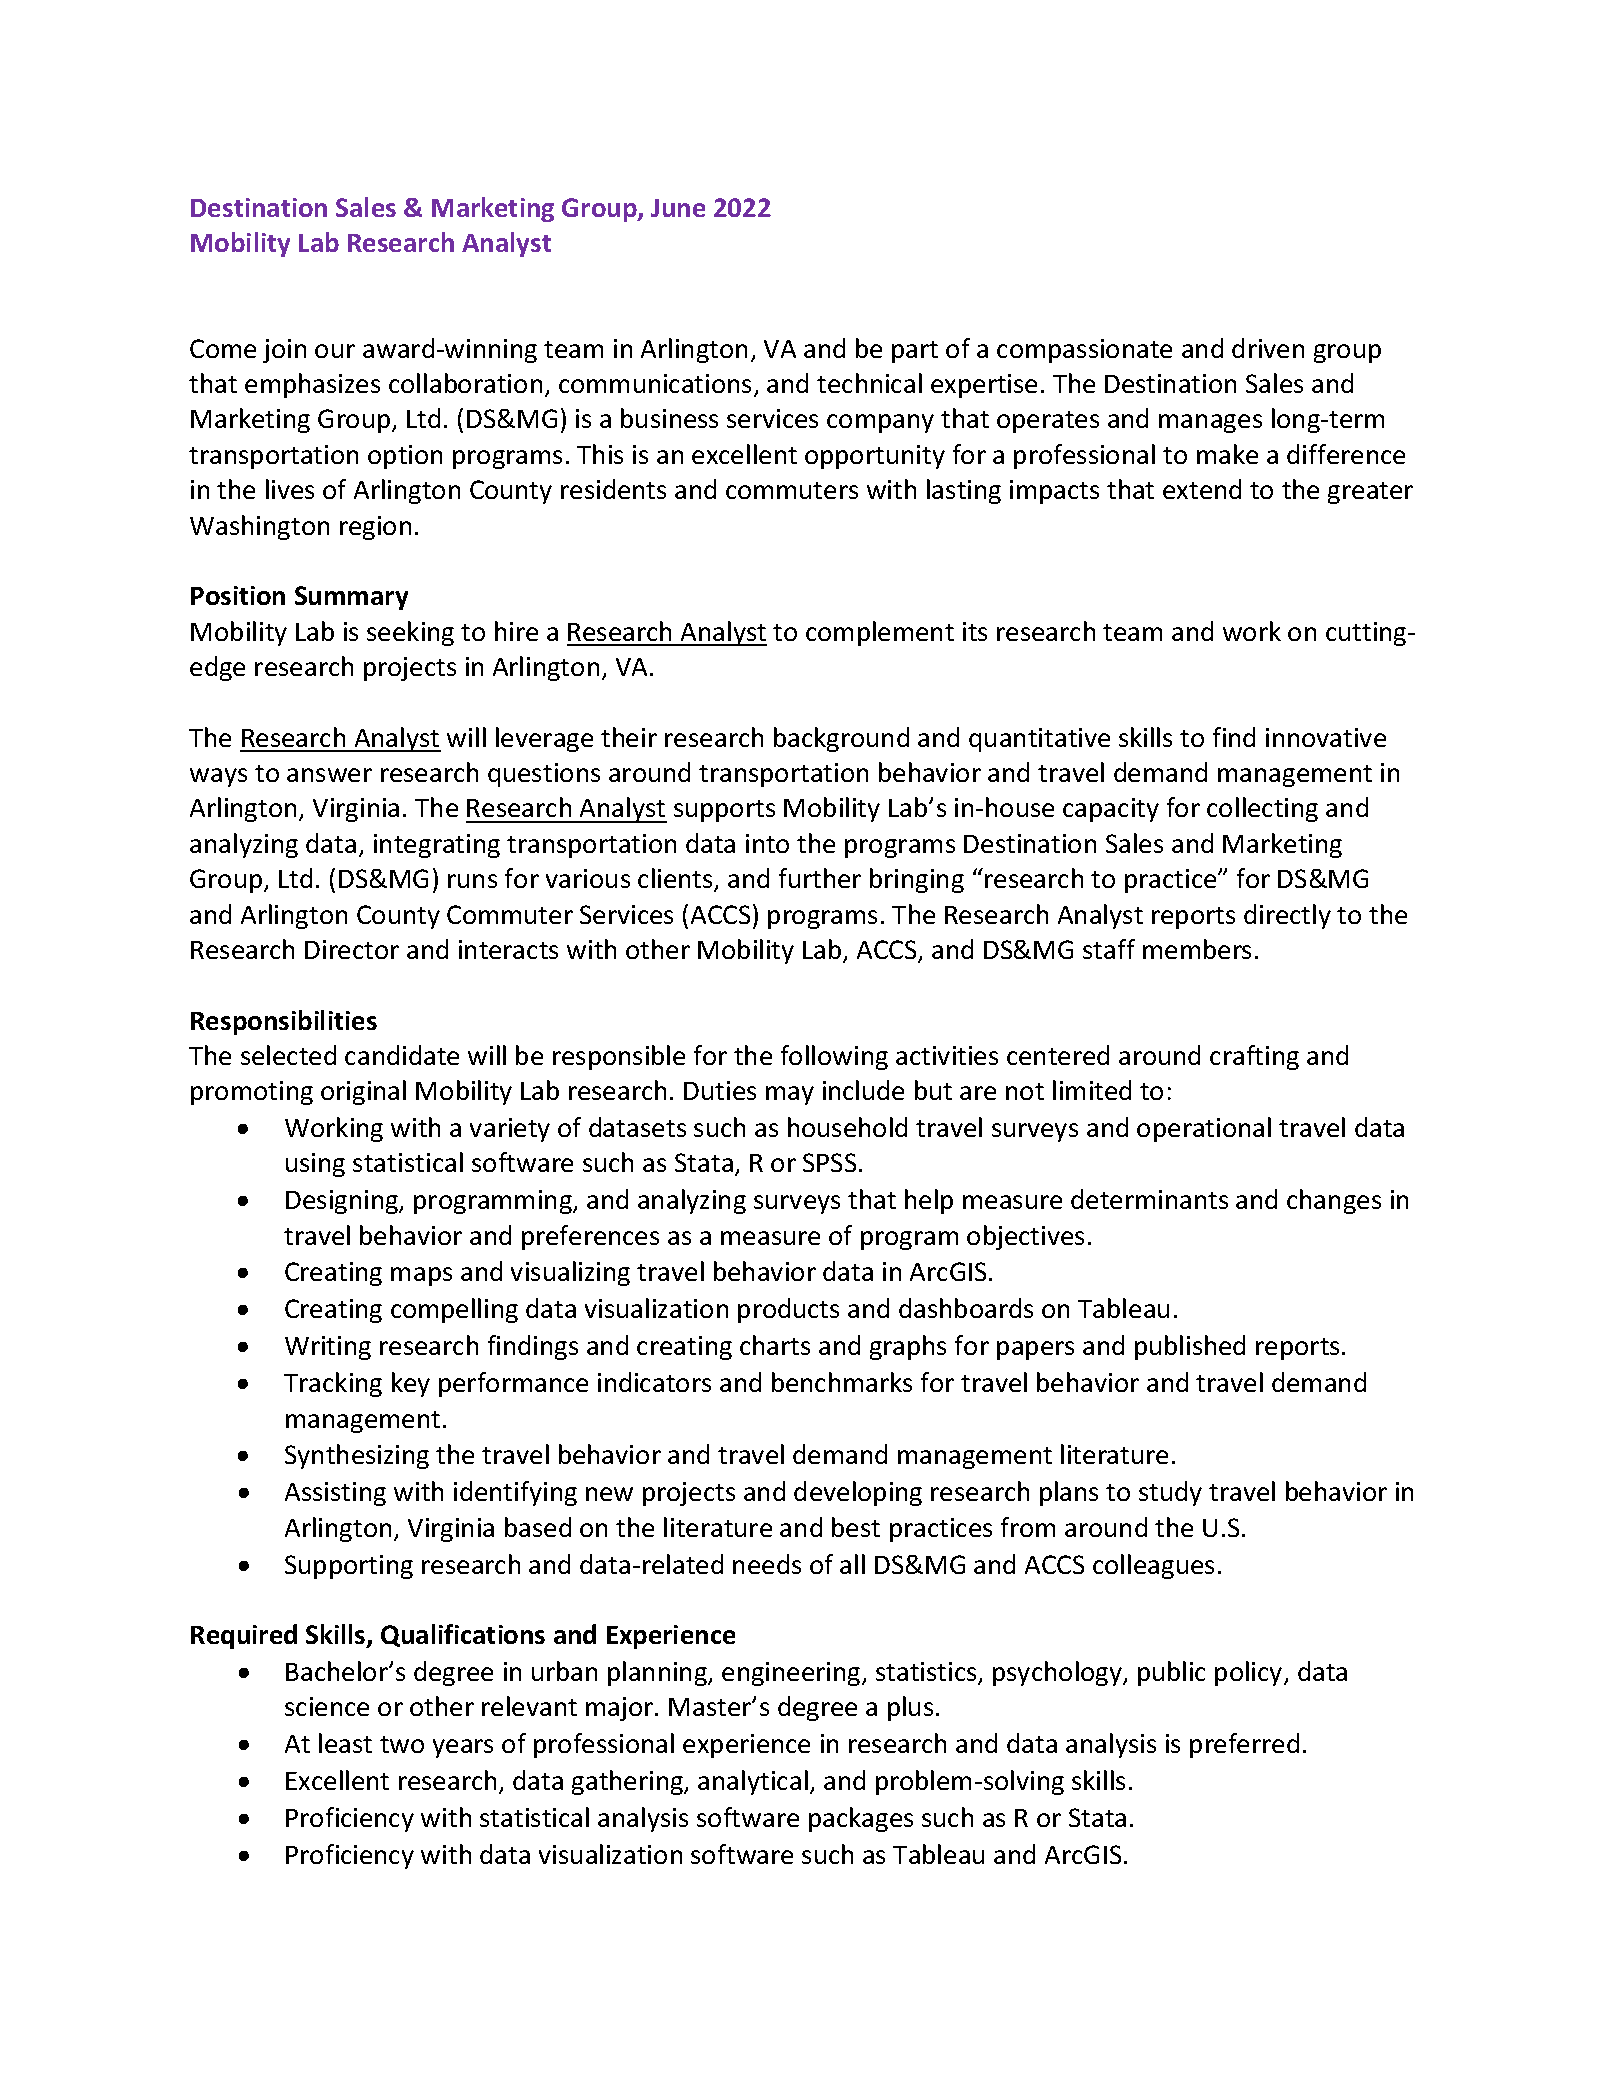  What do you see at coordinates (1262, 809) in the screenshot?
I see `collecting` at bounding box center [1262, 809].
